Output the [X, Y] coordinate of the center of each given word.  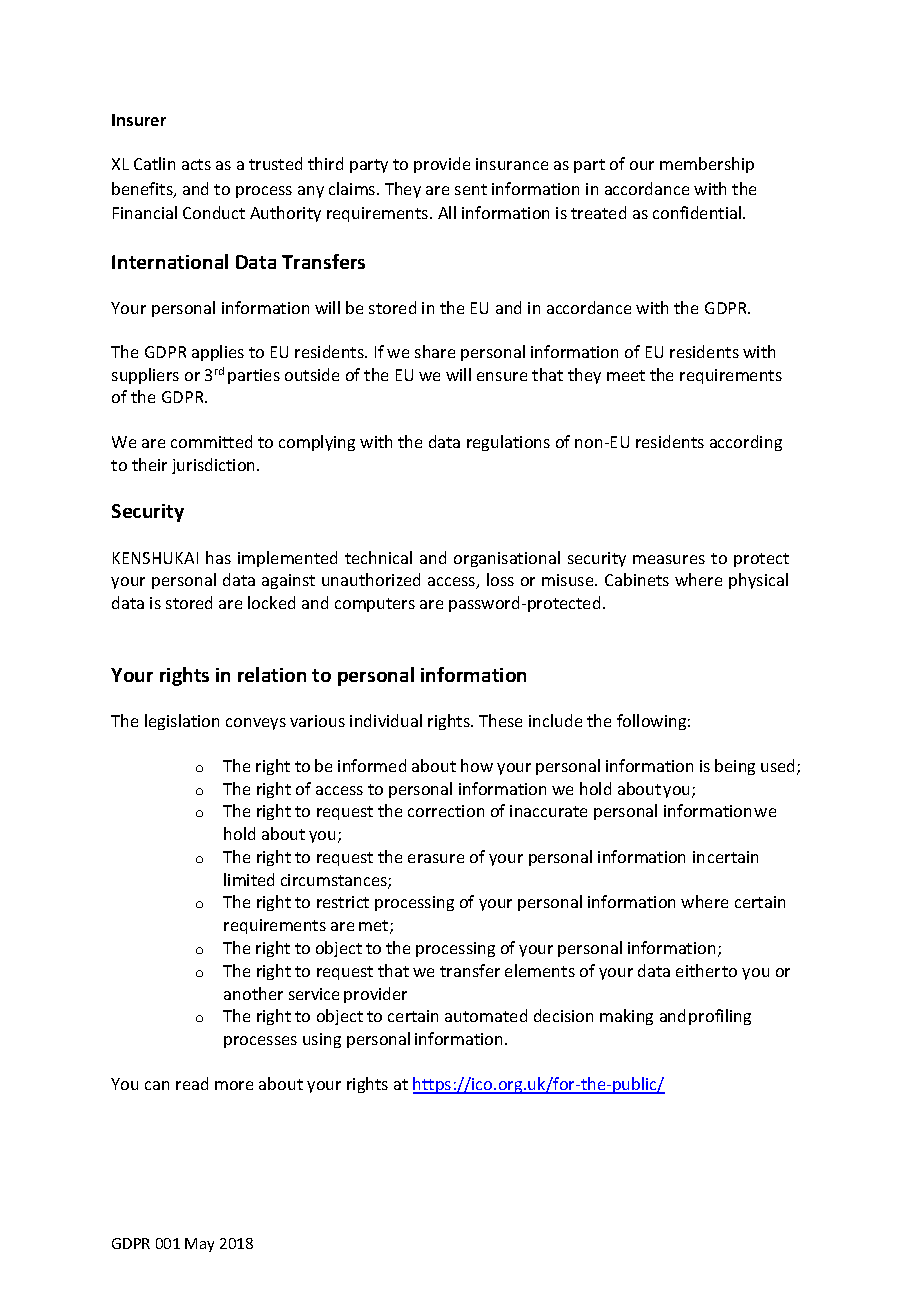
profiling [720, 1017]
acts [196, 164]
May [199, 1245]
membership [707, 165]
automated [486, 1015]
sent [471, 189]
